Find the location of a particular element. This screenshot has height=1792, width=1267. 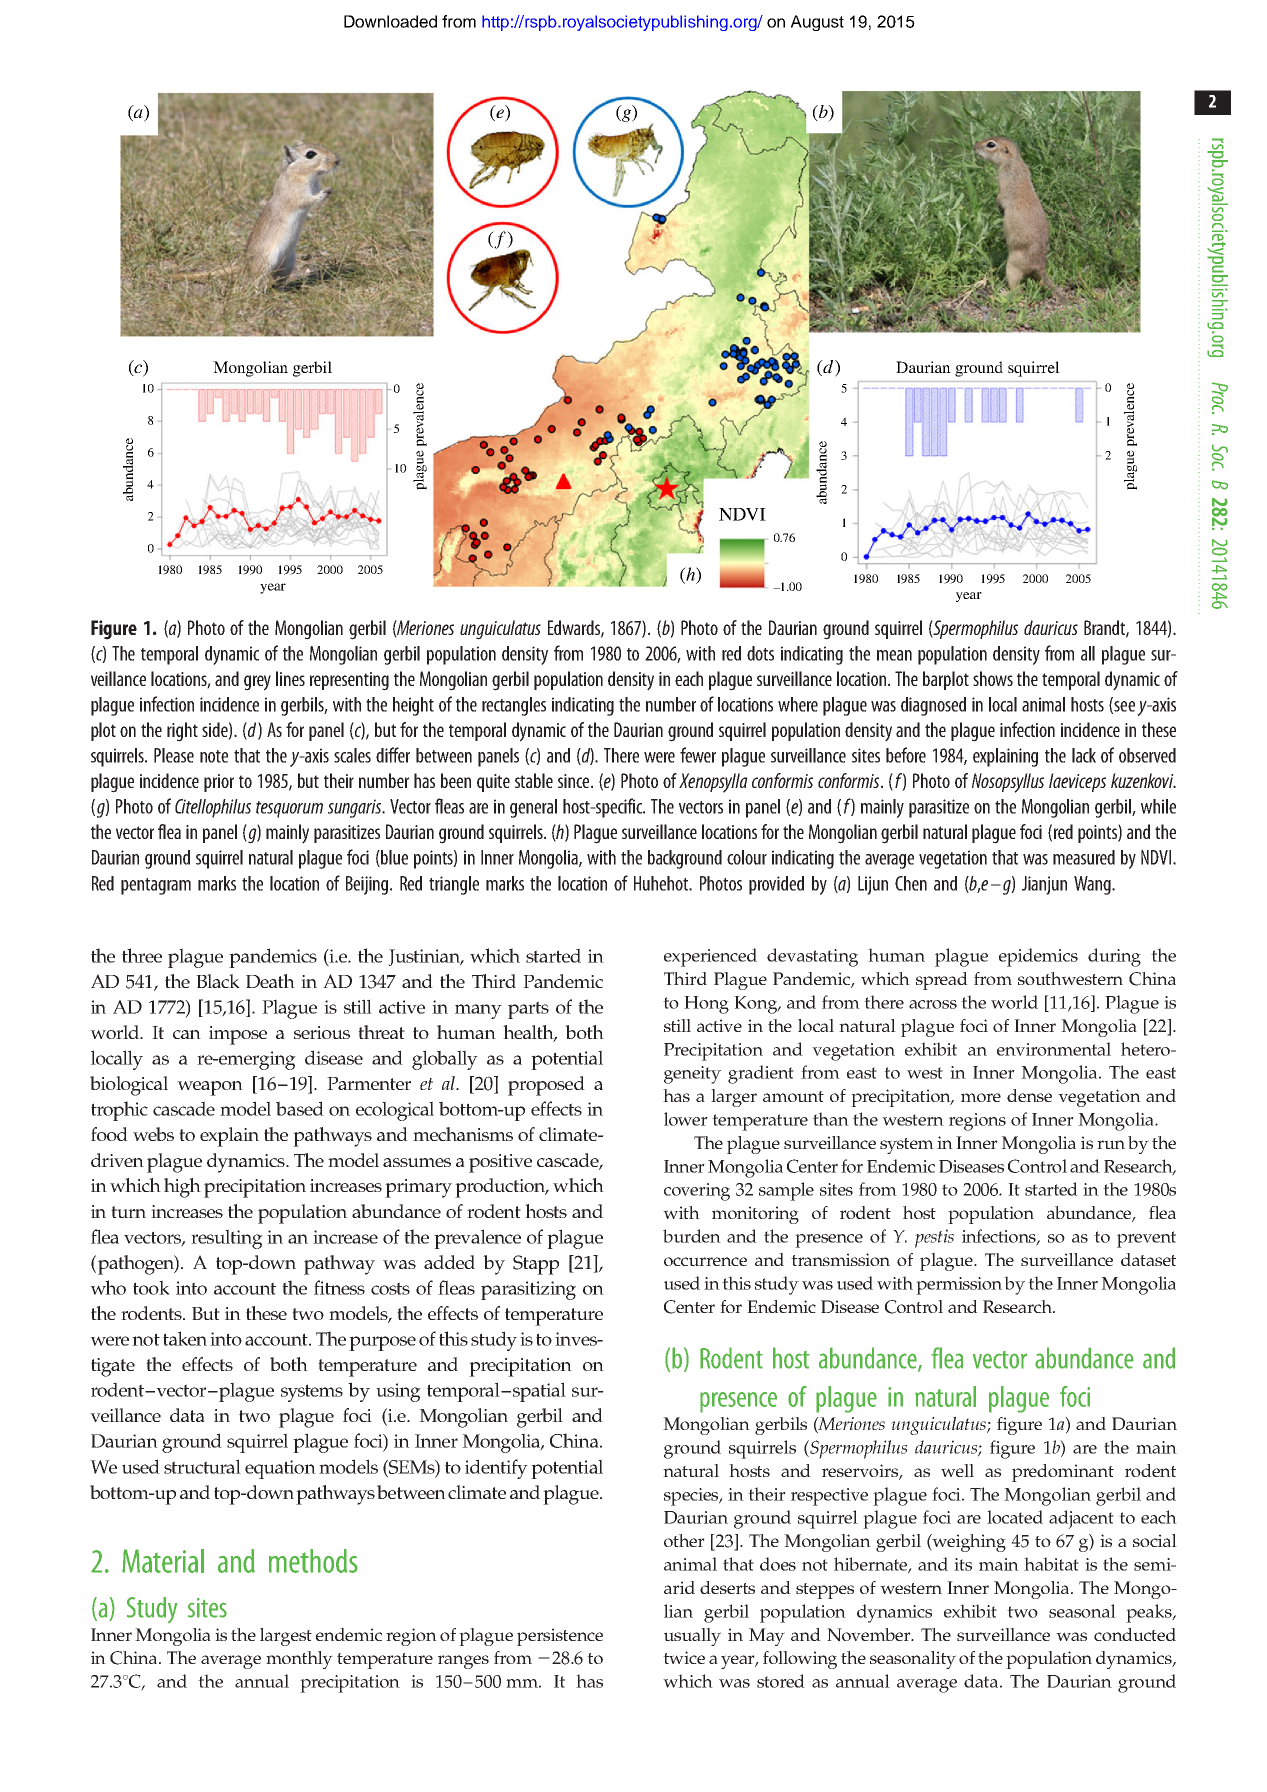

permission is located at coordinates (959, 1286).
